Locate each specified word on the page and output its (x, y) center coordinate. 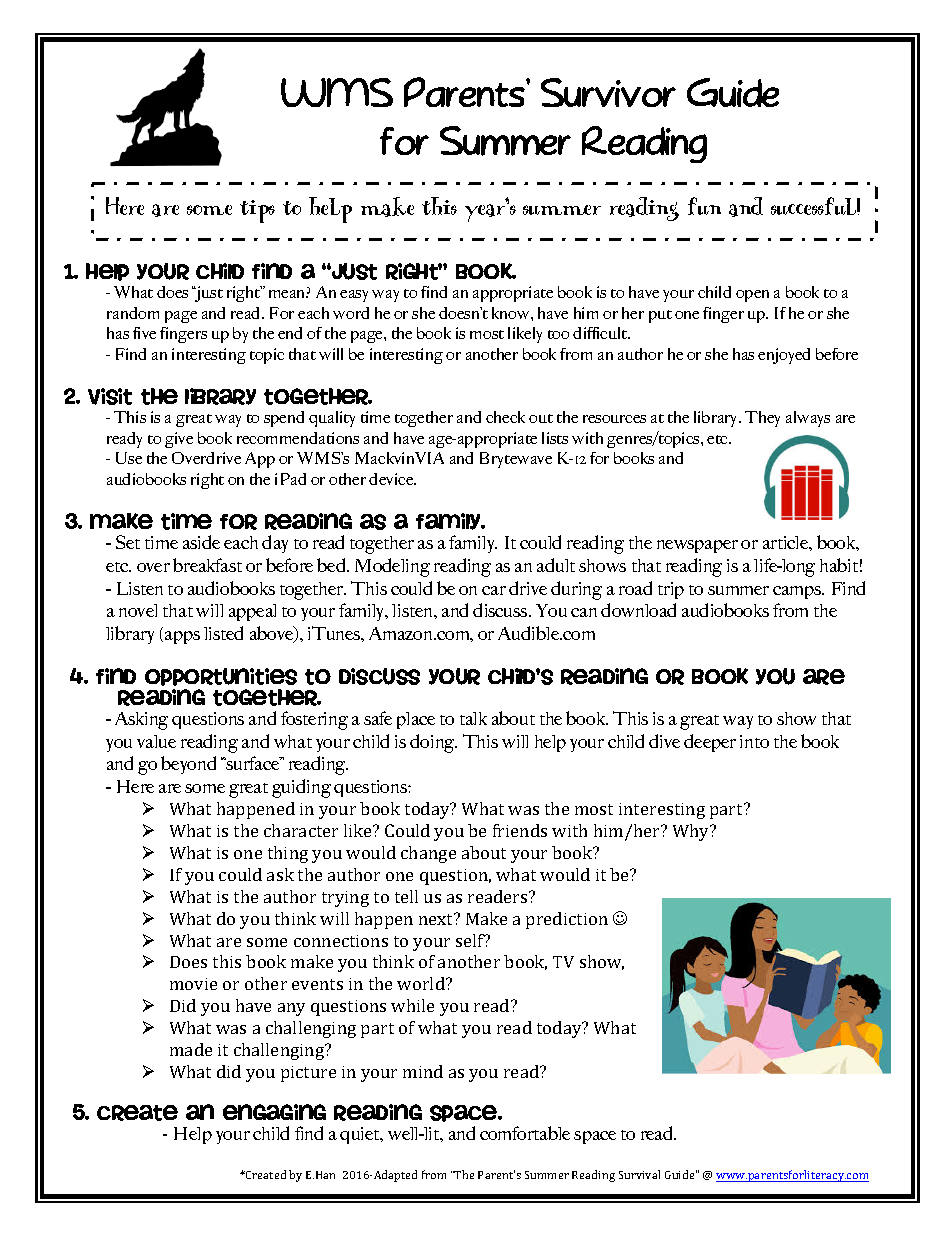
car (494, 590)
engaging (274, 1112)
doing (433, 743)
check (505, 417)
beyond (188, 765)
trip (671, 590)
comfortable (525, 1133)
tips (257, 211)
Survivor (608, 92)
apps (182, 637)
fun (704, 206)
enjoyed (784, 356)
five (144, 333)
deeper (710, 743)
